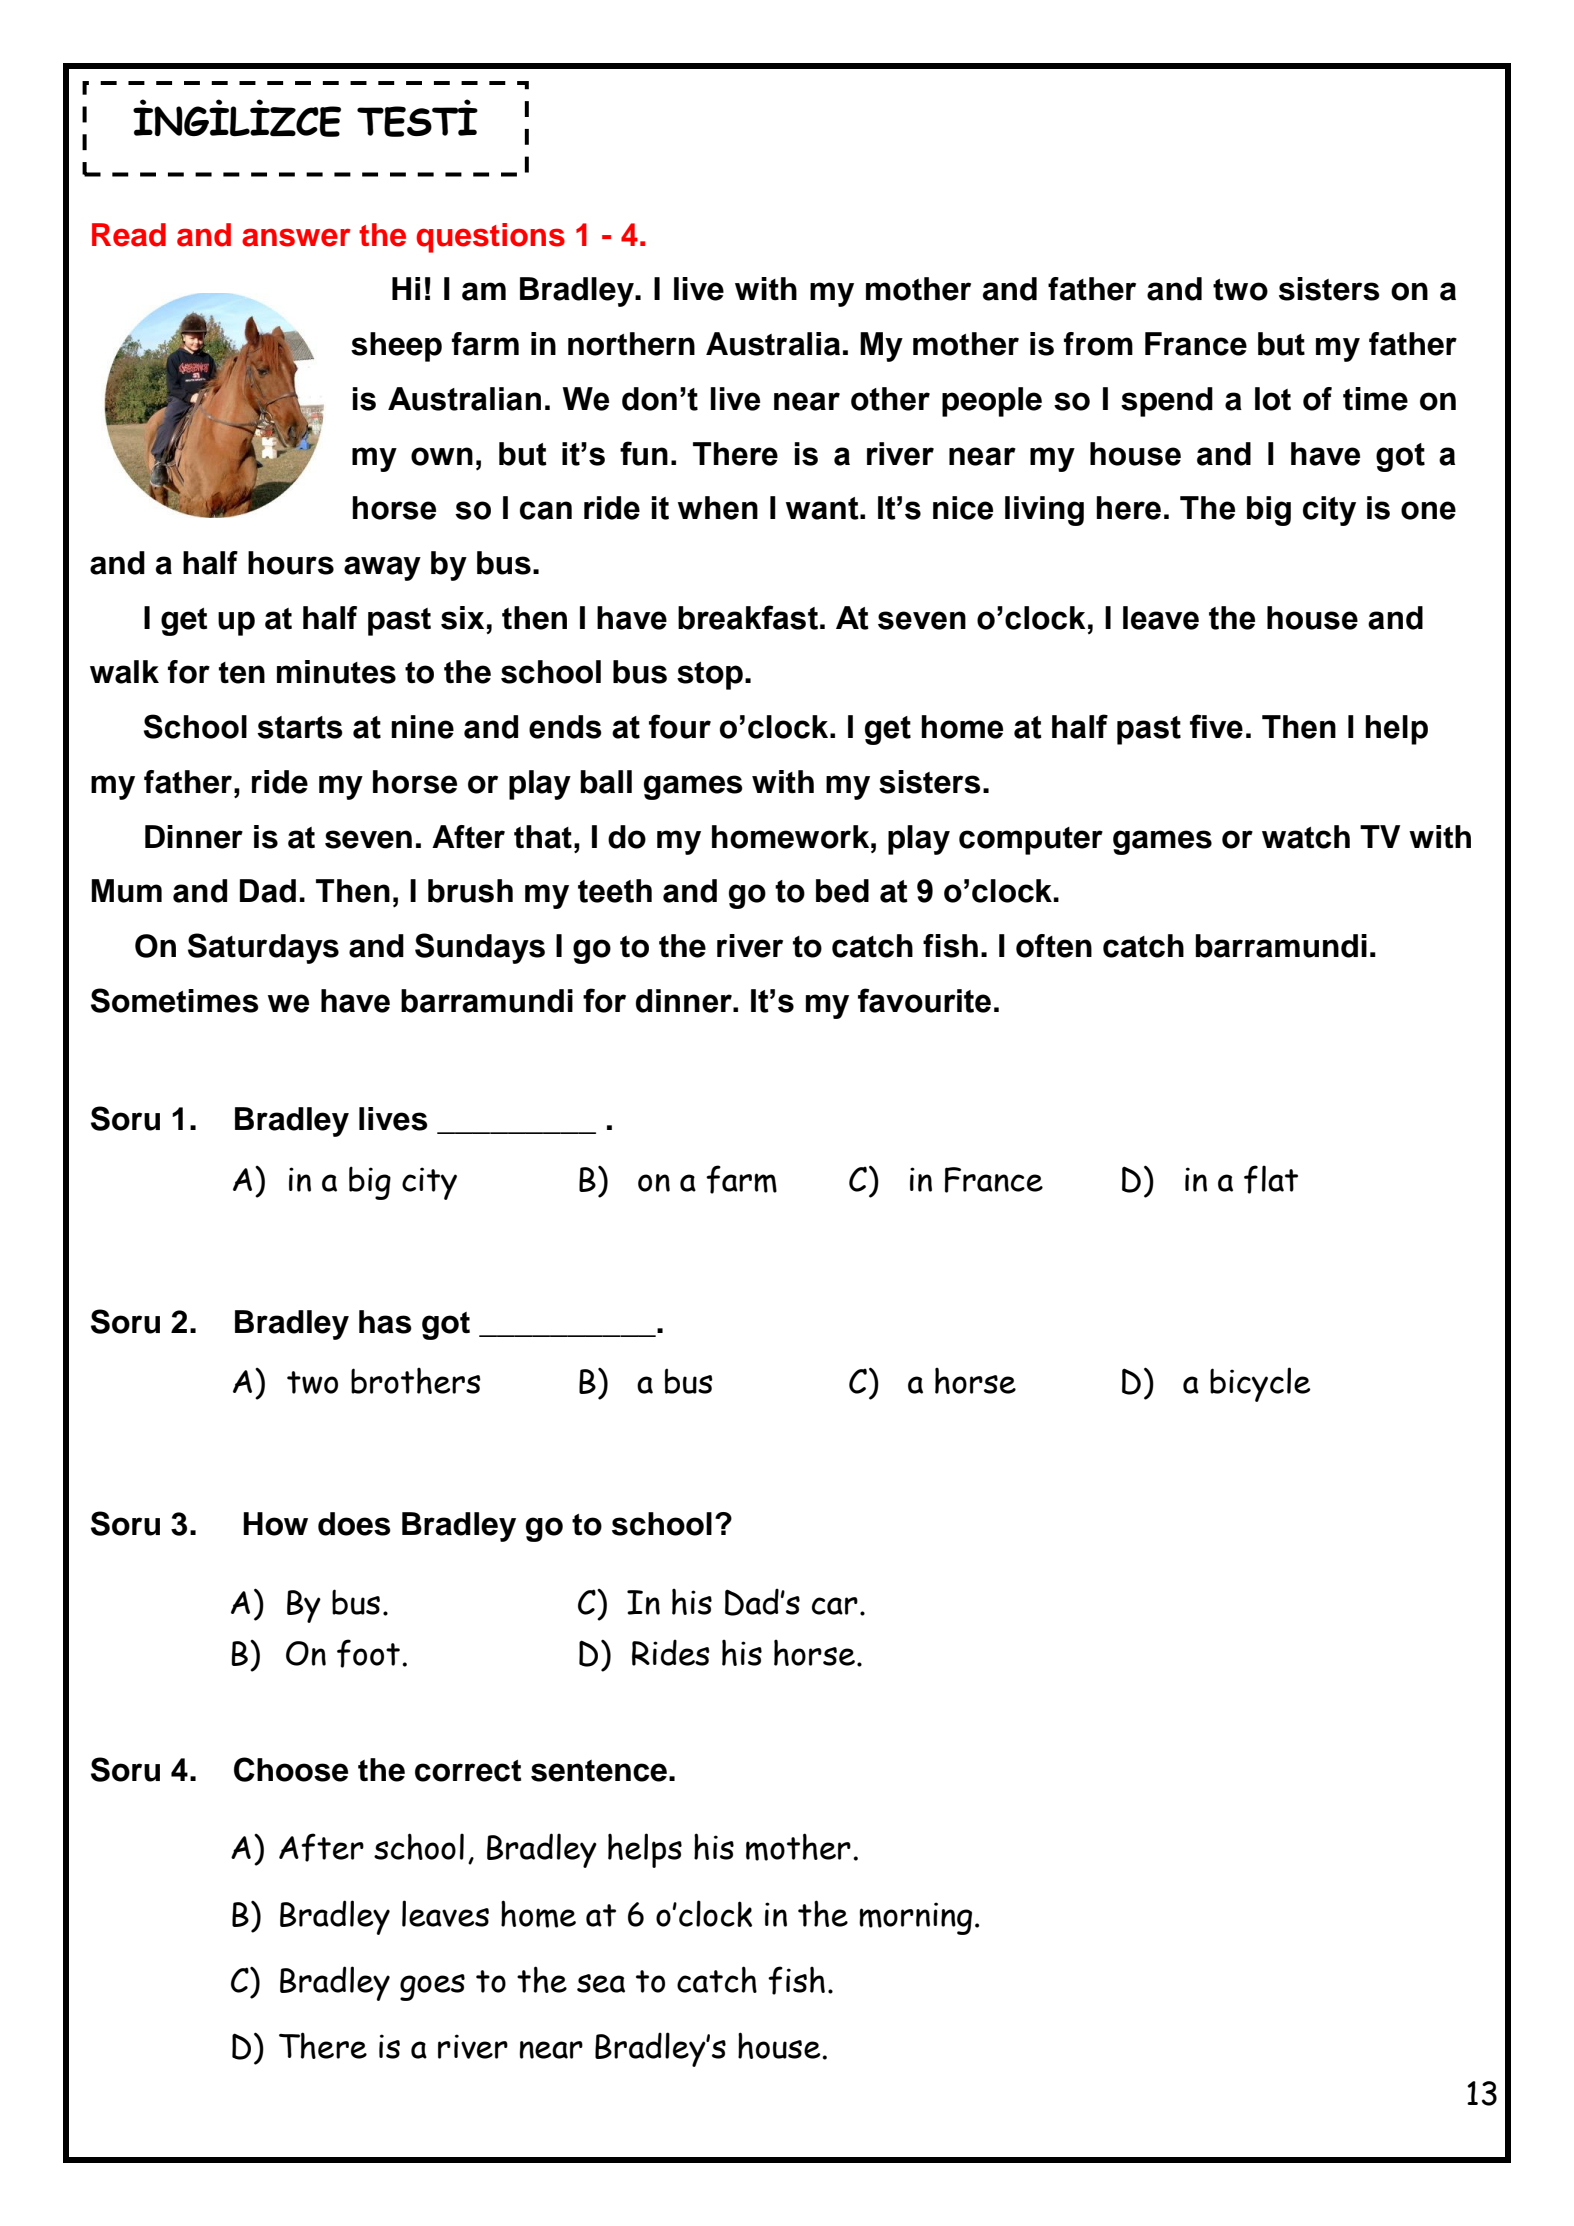  What do you see at coordinates (432, 1987) in the screenshot?
I see `goes` at bounding box center [432, 1987].
